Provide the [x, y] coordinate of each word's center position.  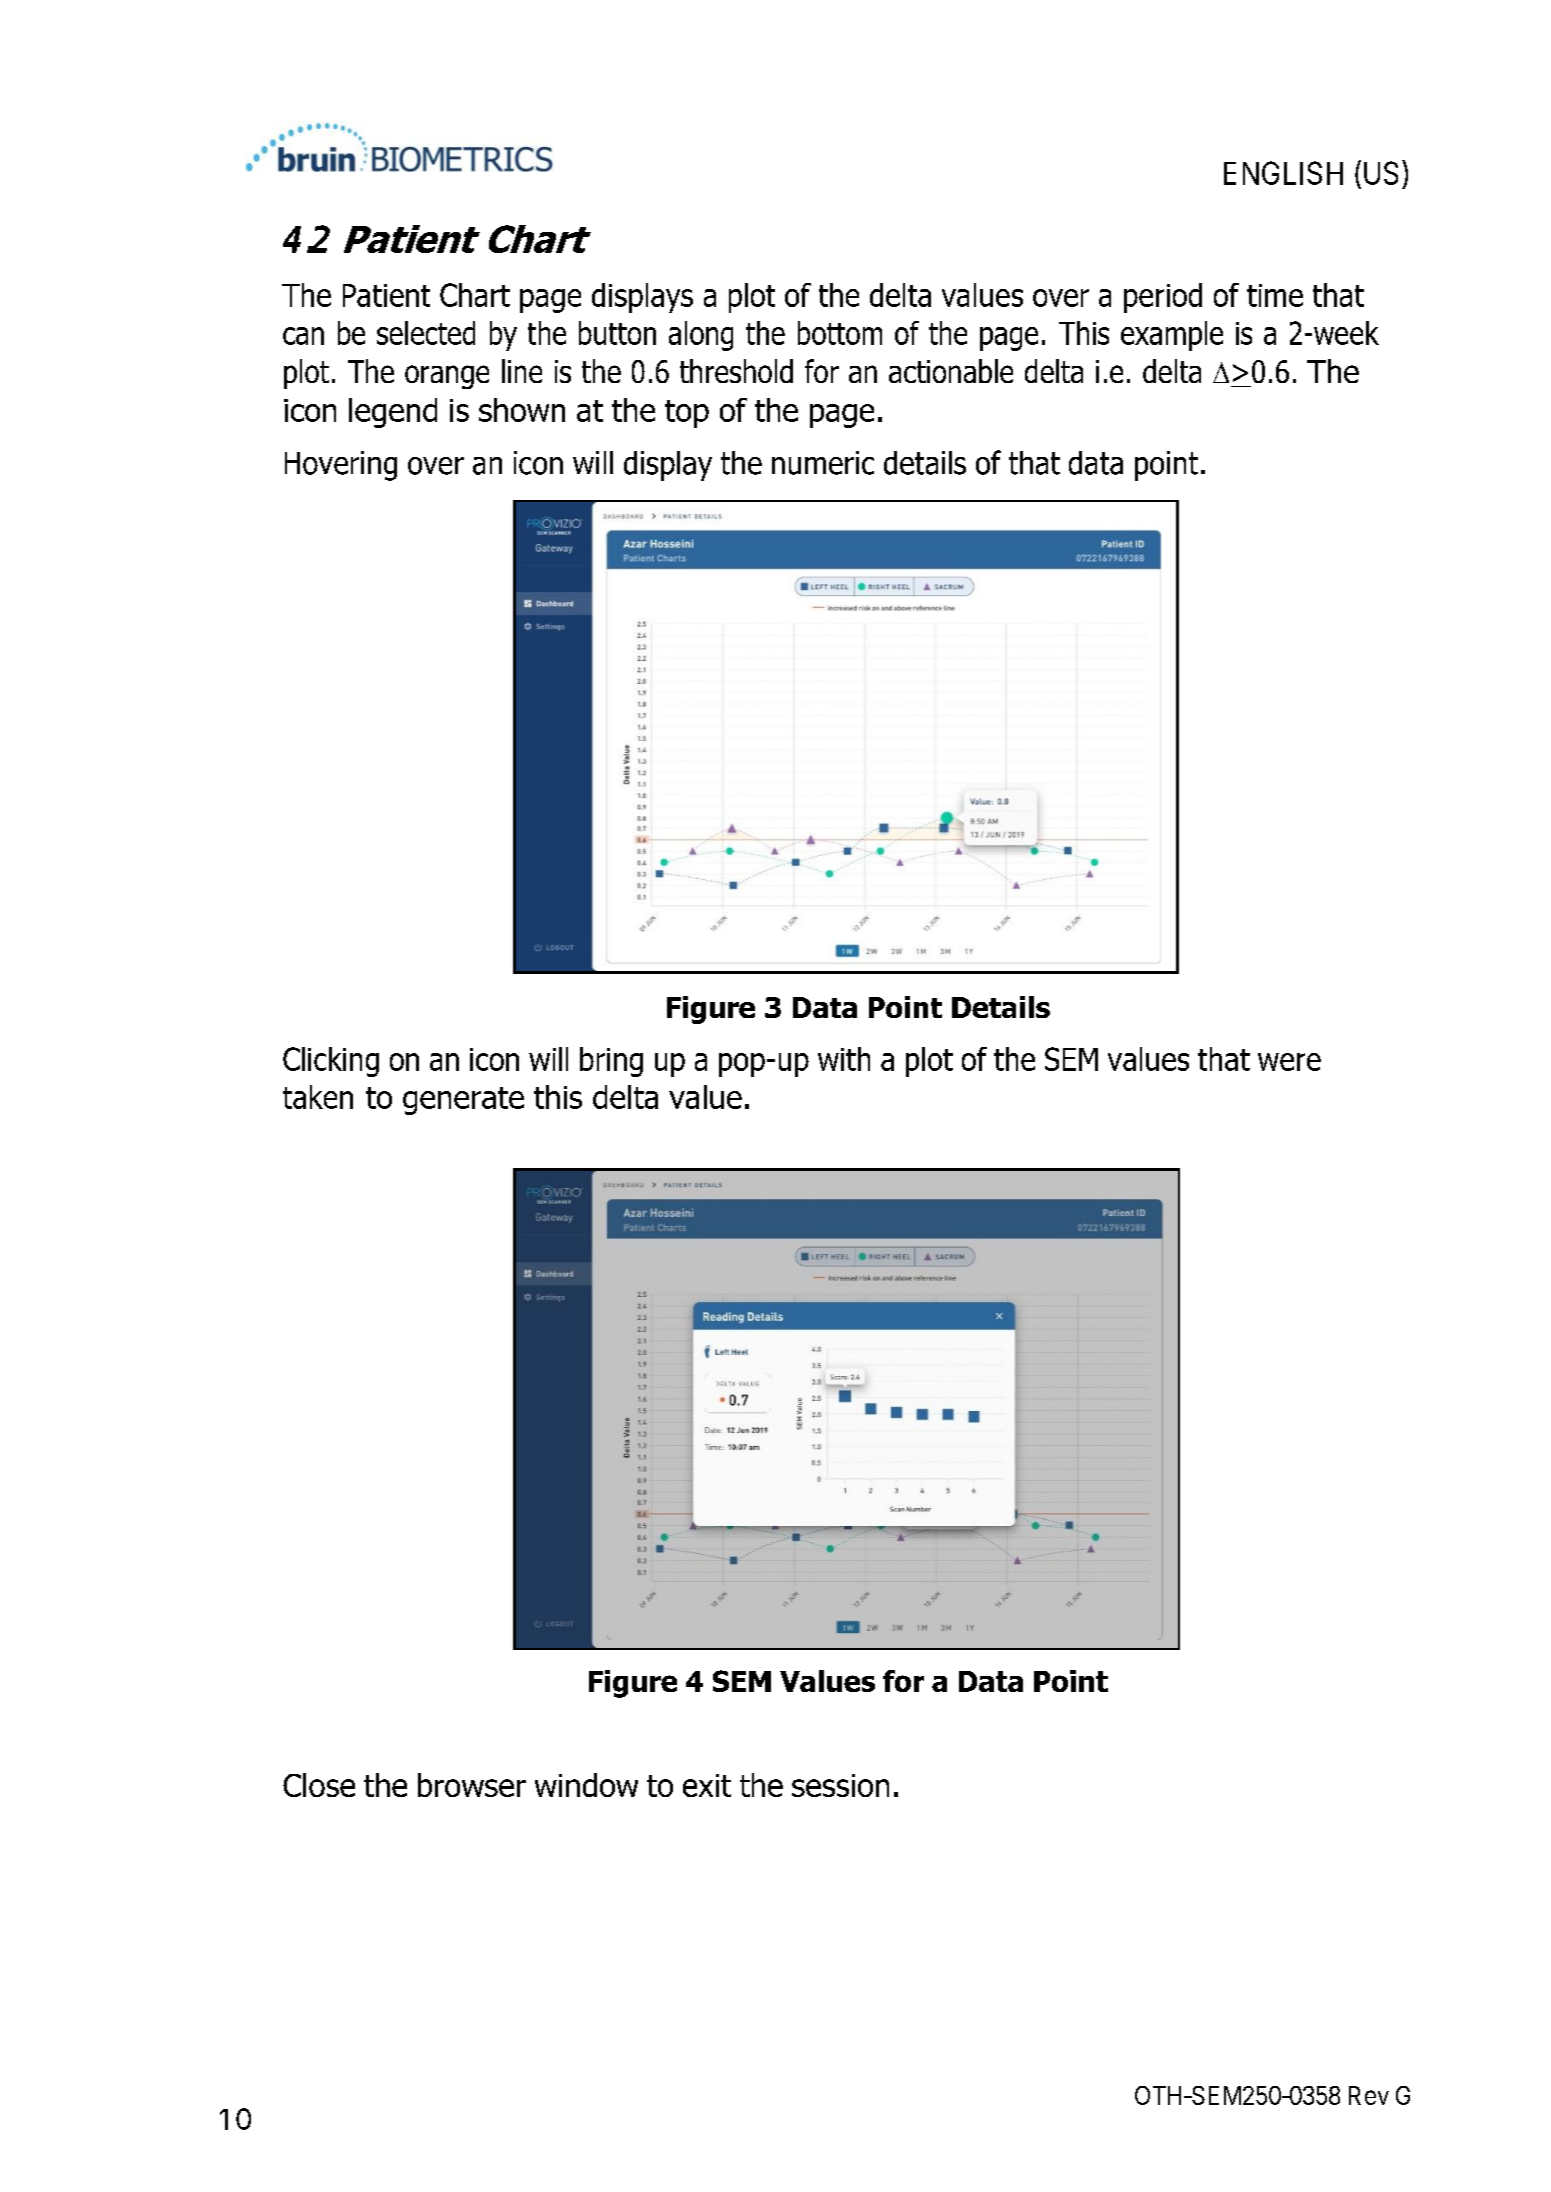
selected [426, 333]
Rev [1369, 2095]
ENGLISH [1283, 173]
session [840, 1785]
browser [472, 1785]
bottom [840, 333]
